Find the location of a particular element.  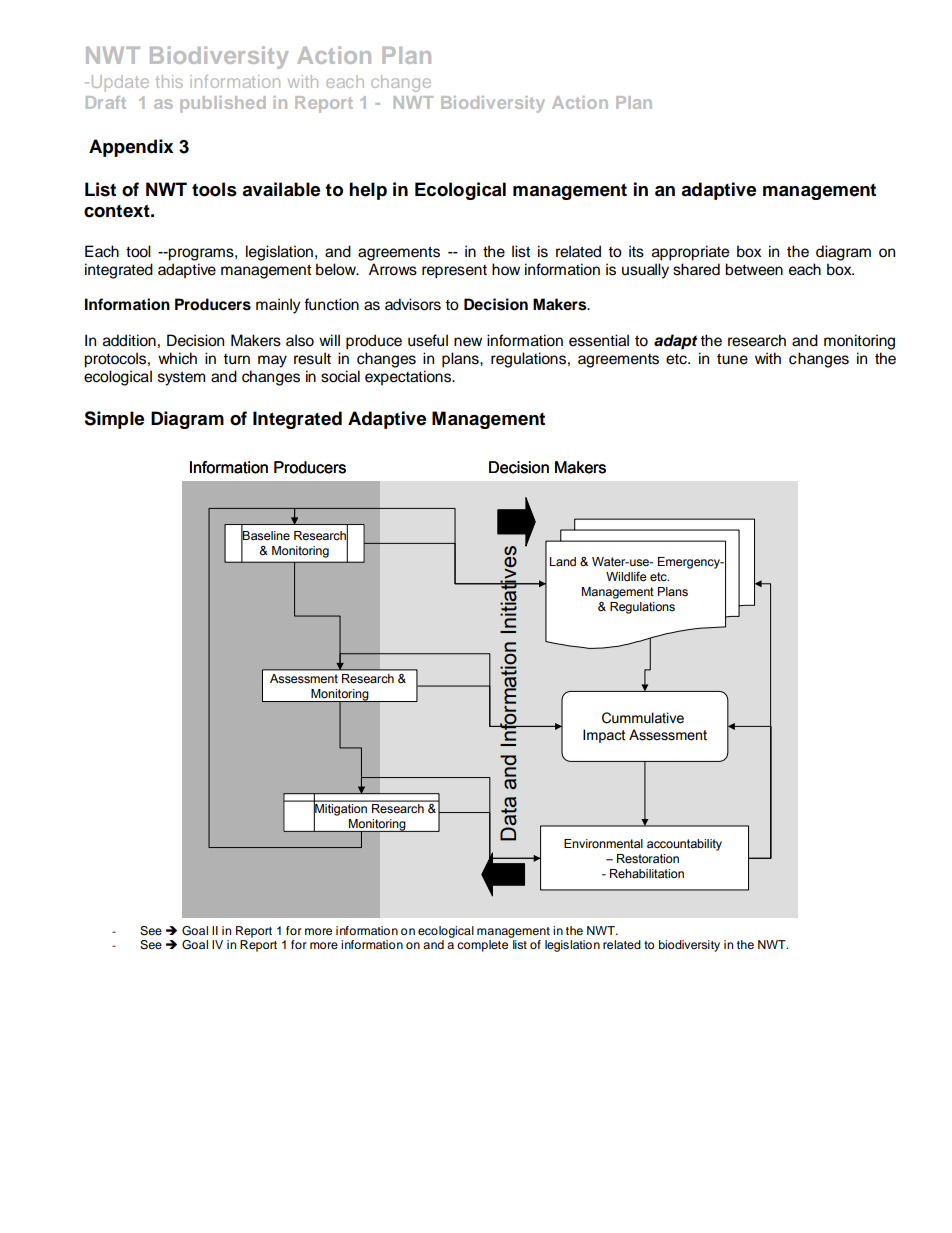

social is located at coordinates (340, 376).
